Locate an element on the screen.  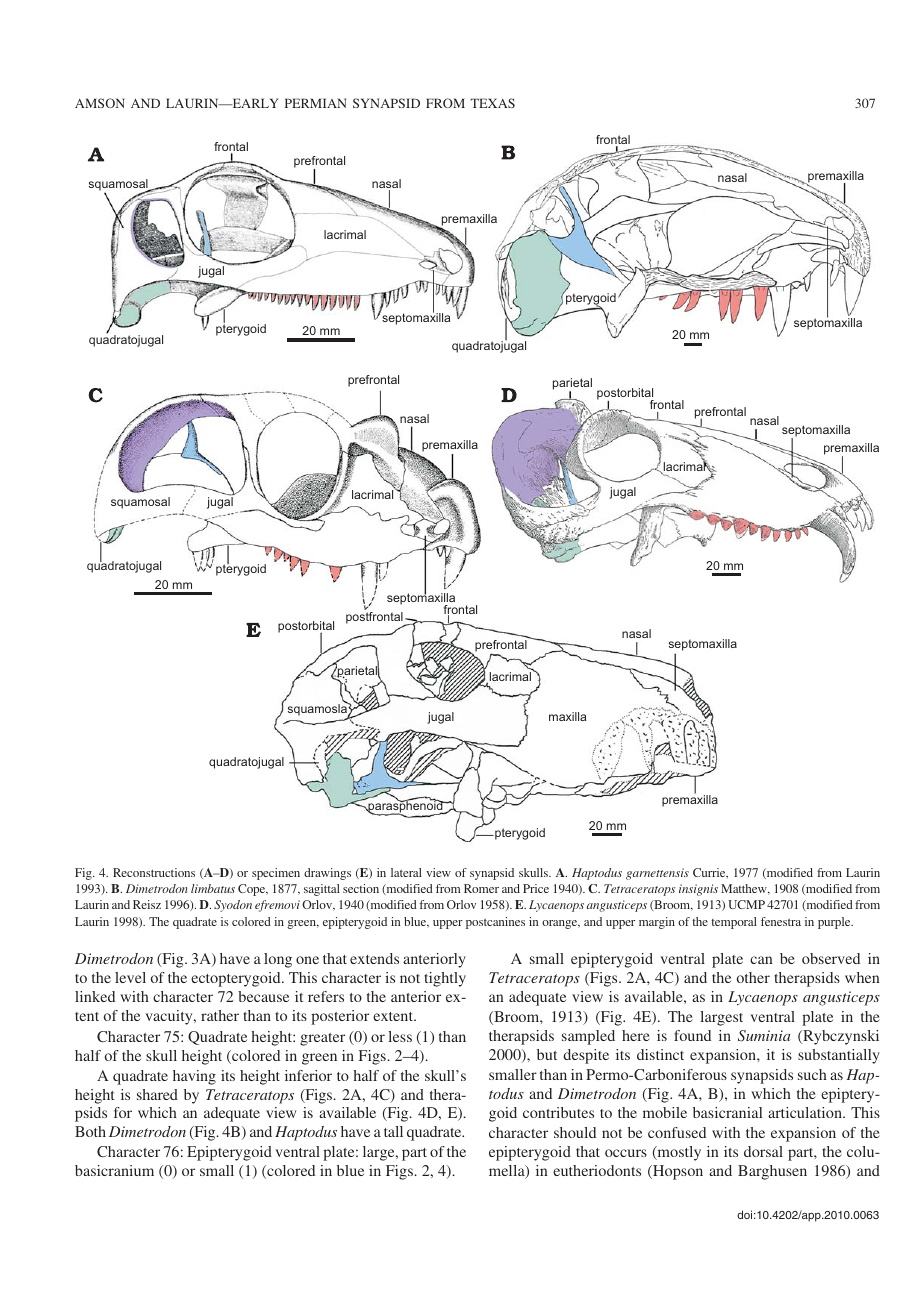
Currie is located at coordinates (710, 873).
